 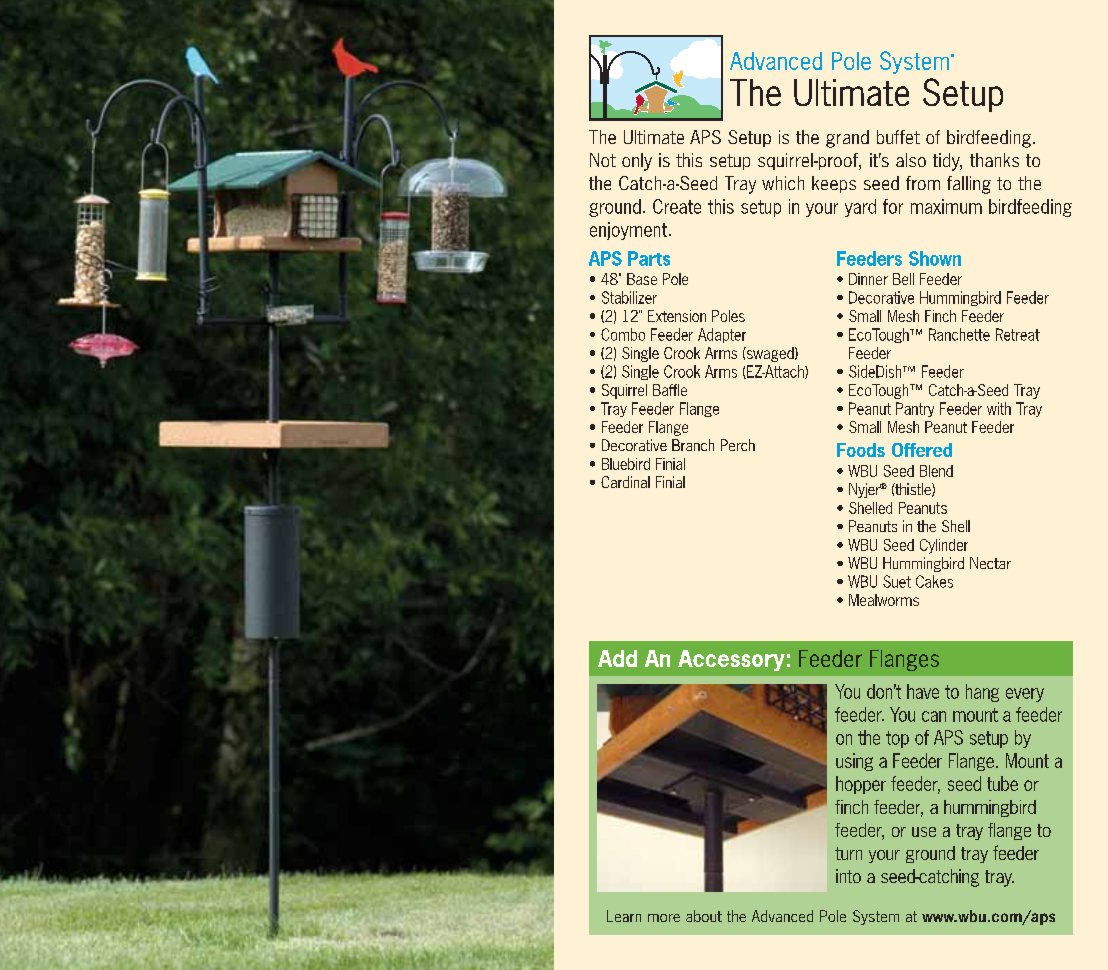 What do you see at coordinates (884, 600) in the document?
I see `Mealworms` at bounding box center [884, 600].
